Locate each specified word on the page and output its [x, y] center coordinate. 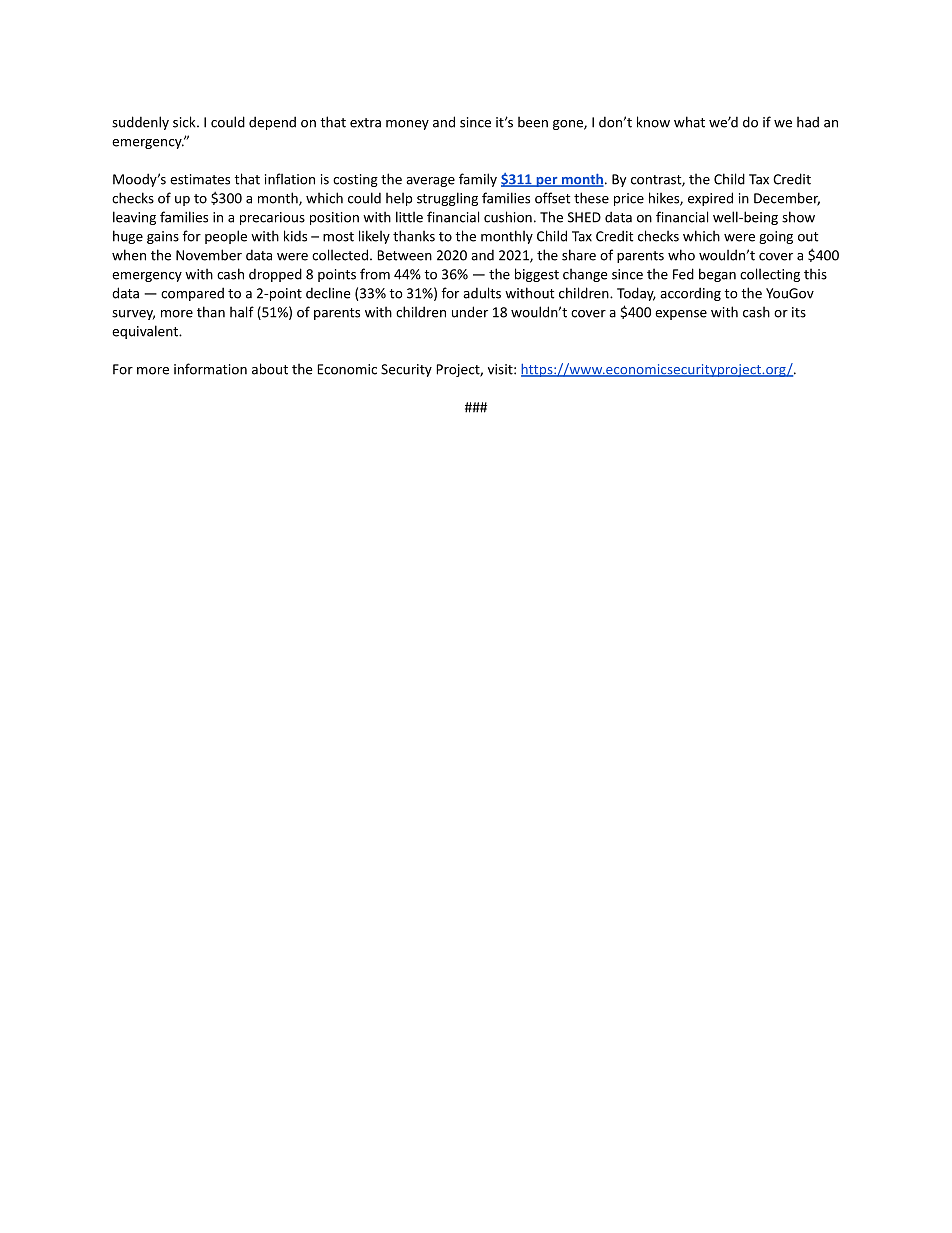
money [407, 125]
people [226, 237]
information [210, 369]
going [776, 237]
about [270, 369]
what [689, 122]
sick [185, 122]
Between [405, 255]
